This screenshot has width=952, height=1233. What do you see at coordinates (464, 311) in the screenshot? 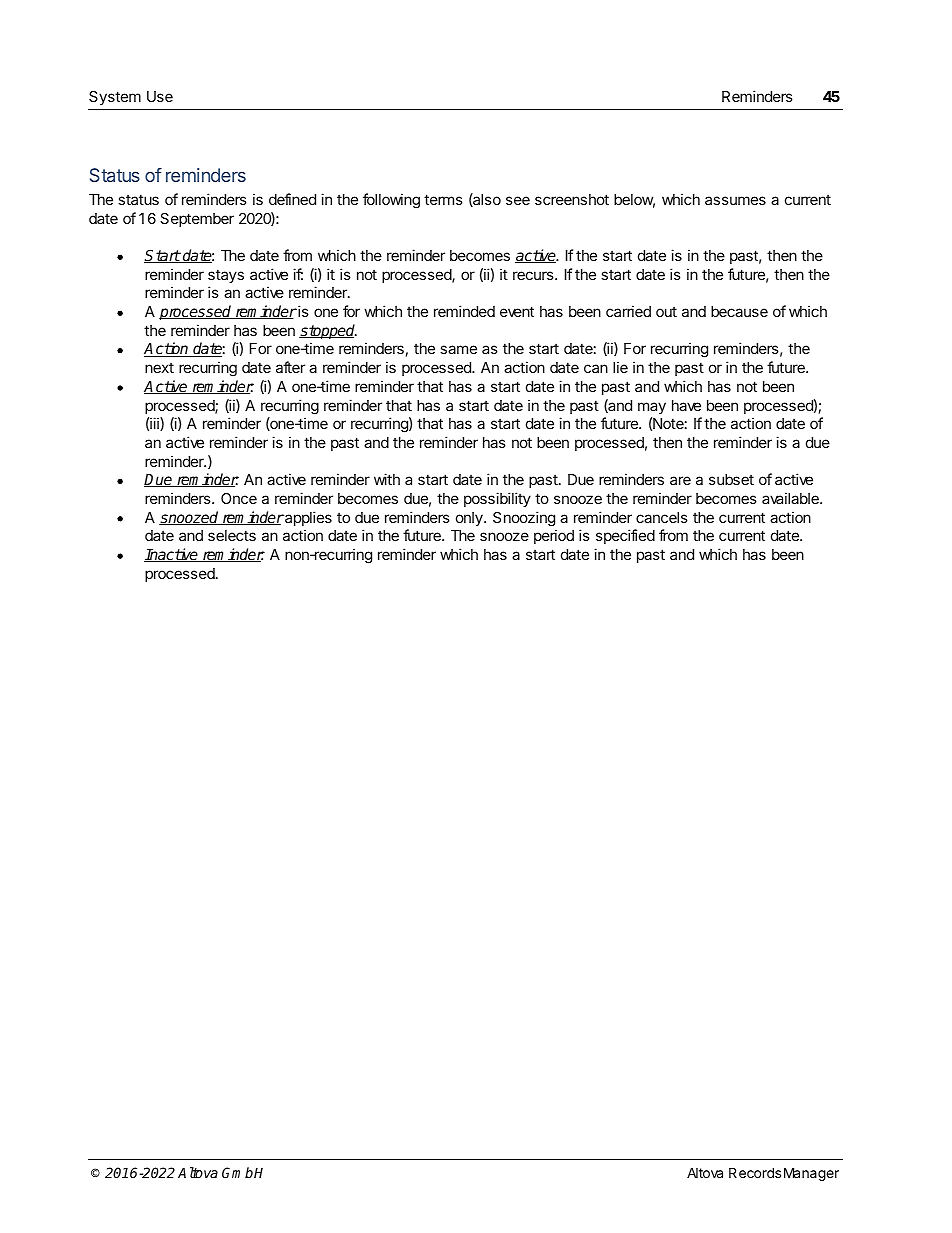
I see `reminded` at bounding box center [464, 311].
